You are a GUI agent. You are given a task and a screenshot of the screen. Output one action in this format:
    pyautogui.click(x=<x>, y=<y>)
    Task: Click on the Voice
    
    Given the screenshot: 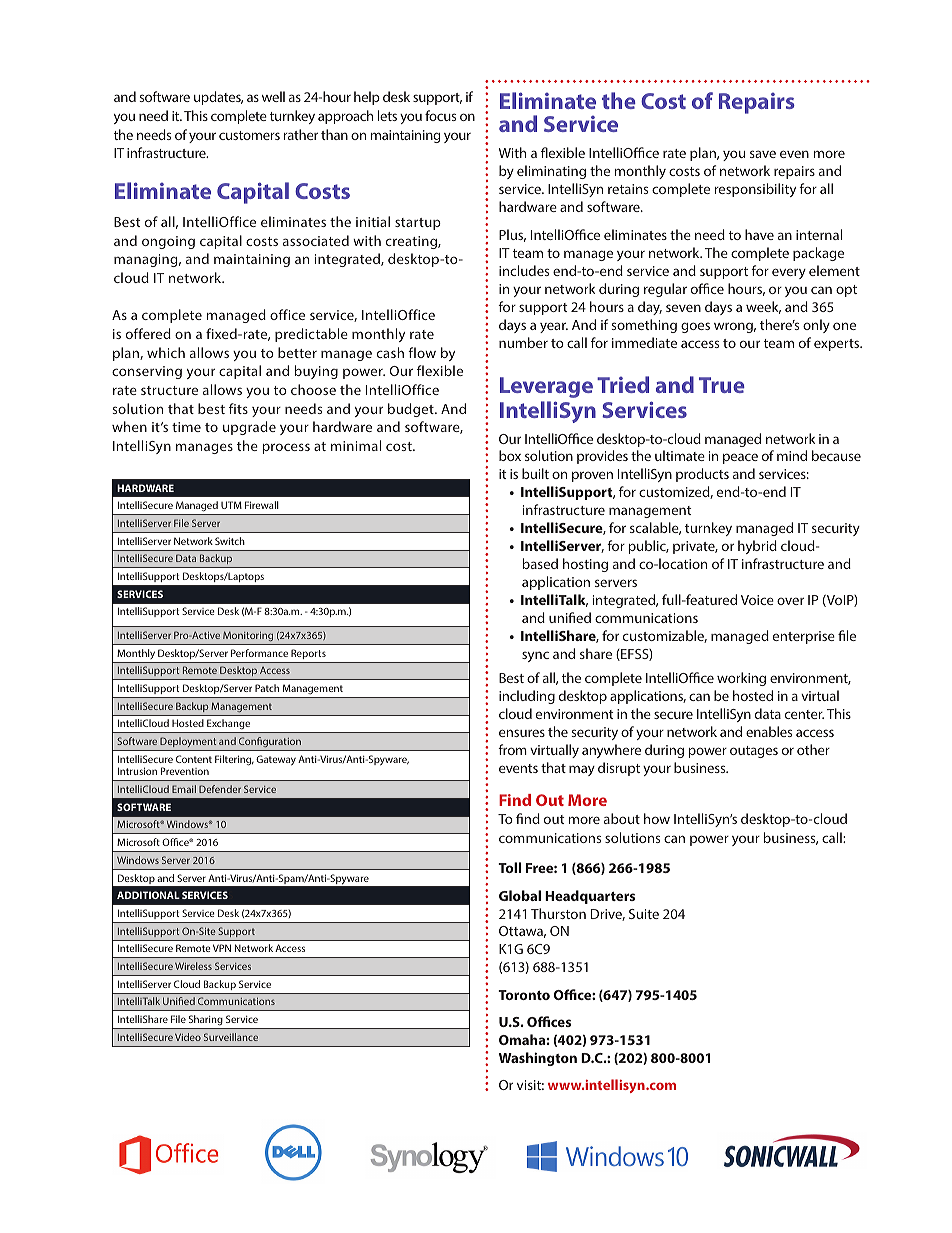 What is the action you would take?
    pyautogui.click(x=757, y=600)
